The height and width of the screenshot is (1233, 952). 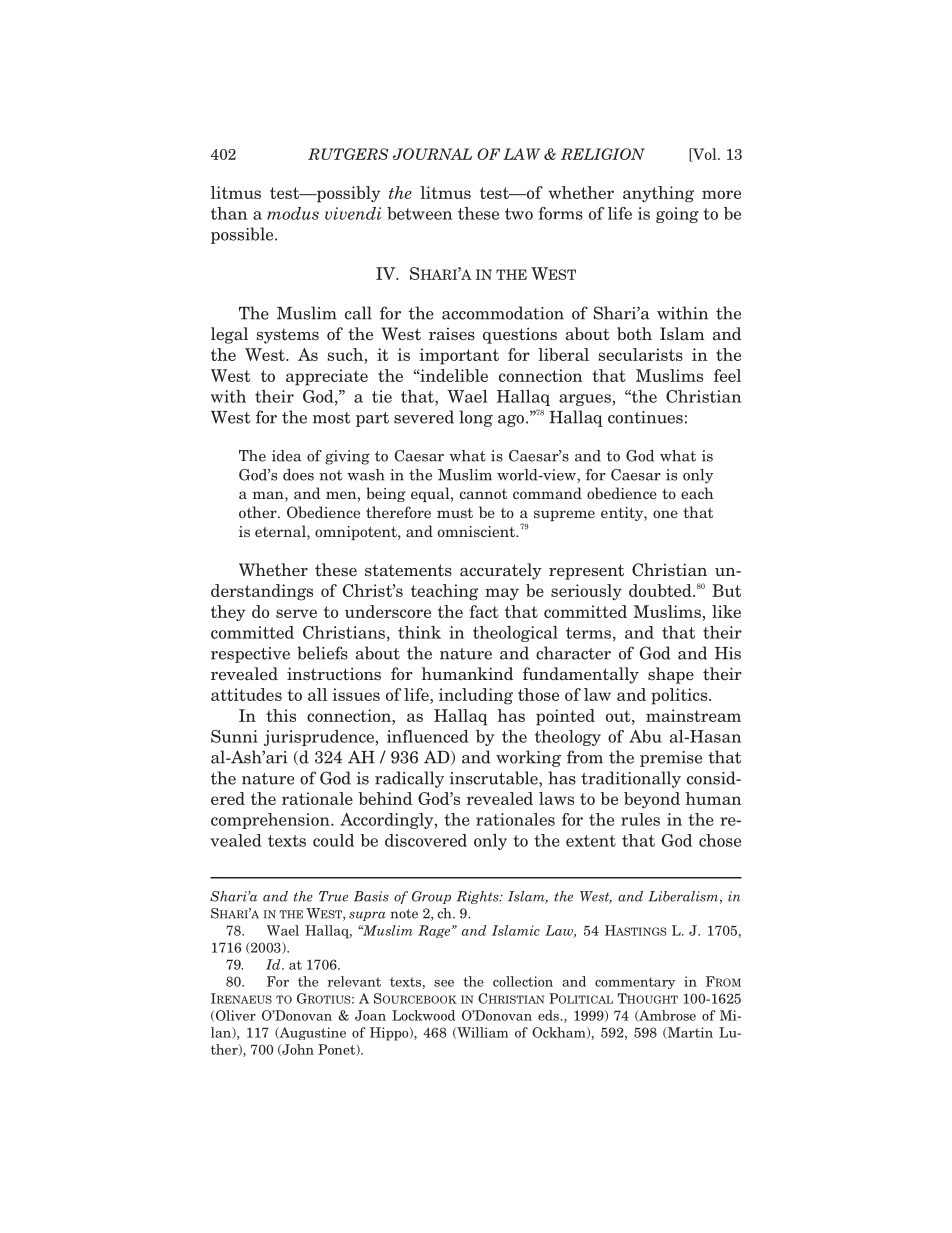 What do you see at coordinates (354, 981) in the screenshot?
I see `relevant` at bounding box center [354, 981].
